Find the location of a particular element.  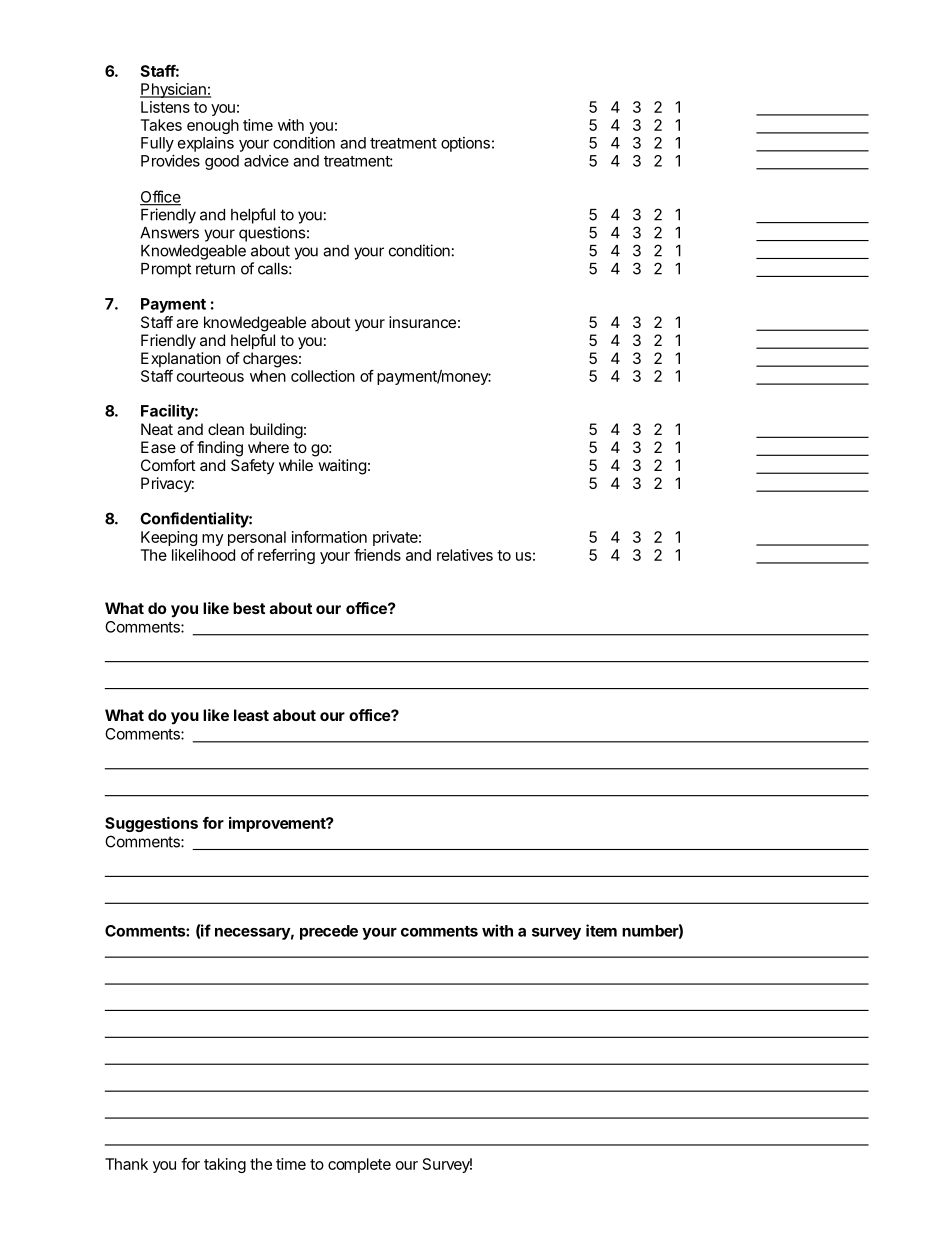

best is located at coordinates (249, 608).
